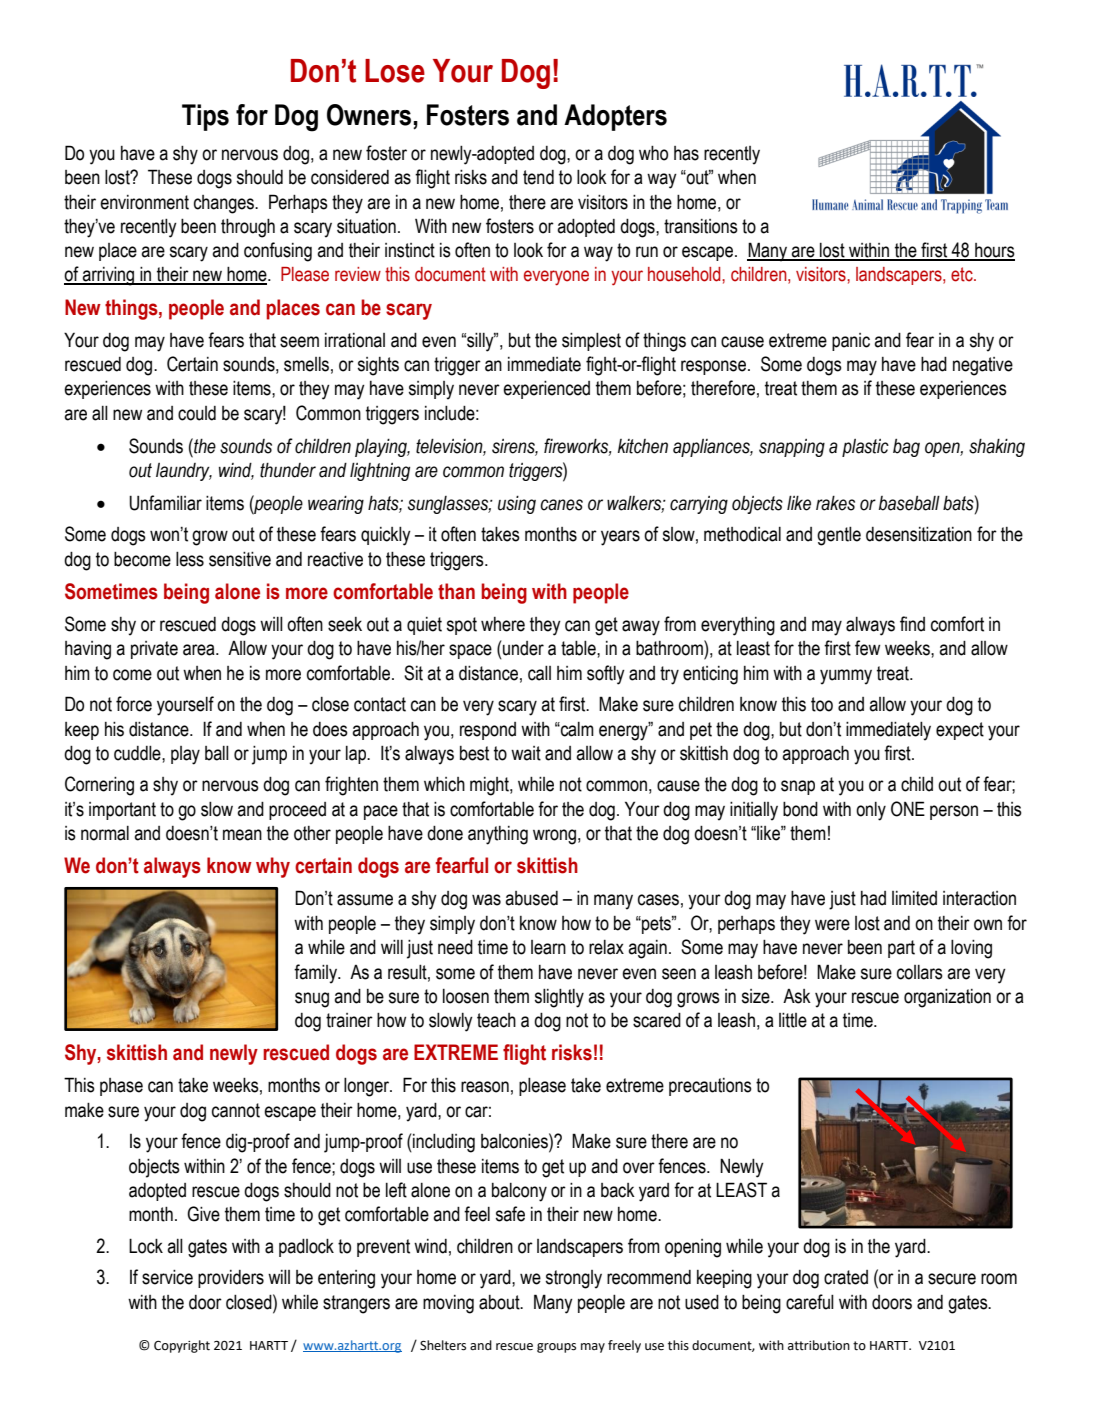  Describe the element at coordinates (994, 251) in the document. I see `hours` at that location.
